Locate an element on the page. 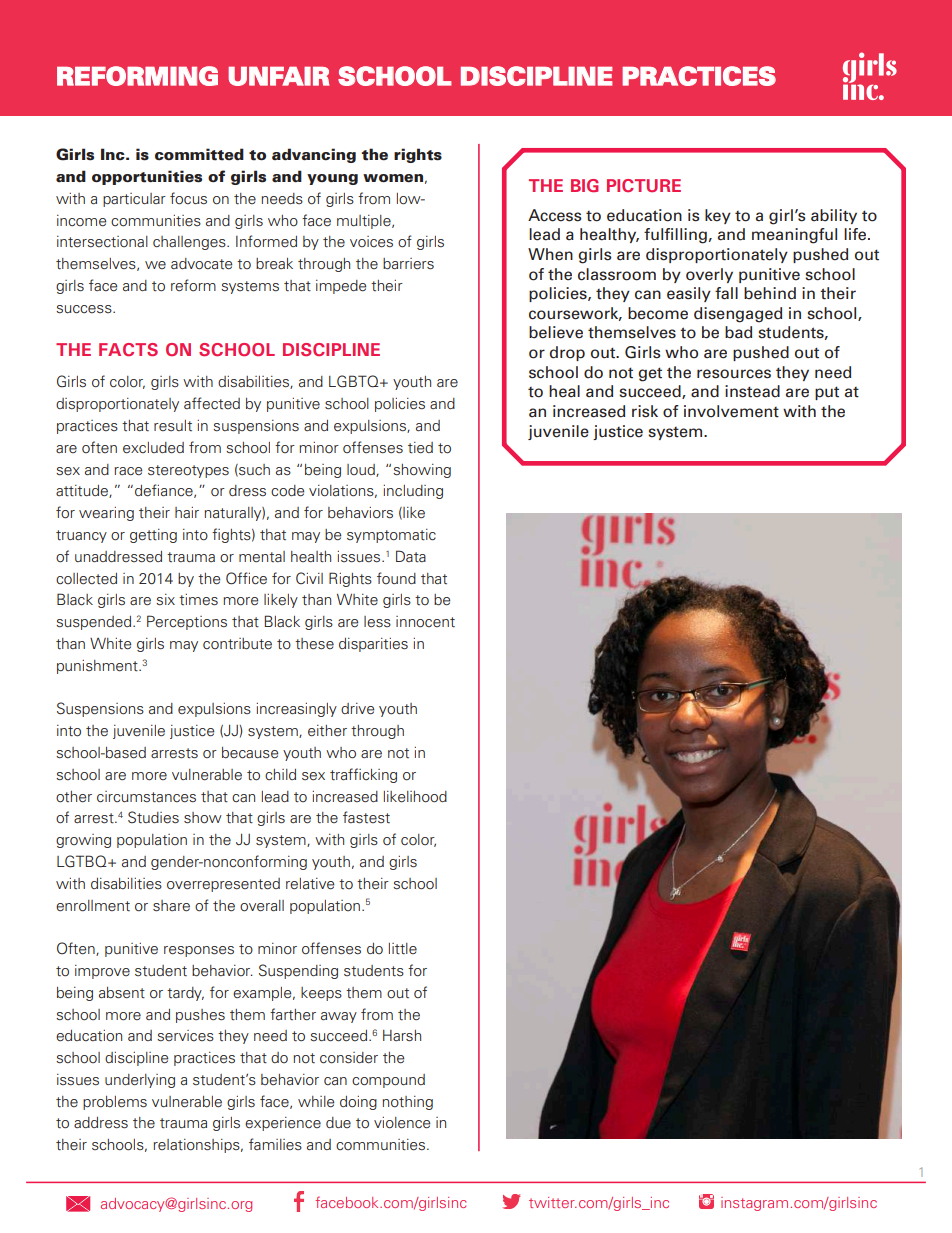  BIG is located at coordinates (585, 185).
